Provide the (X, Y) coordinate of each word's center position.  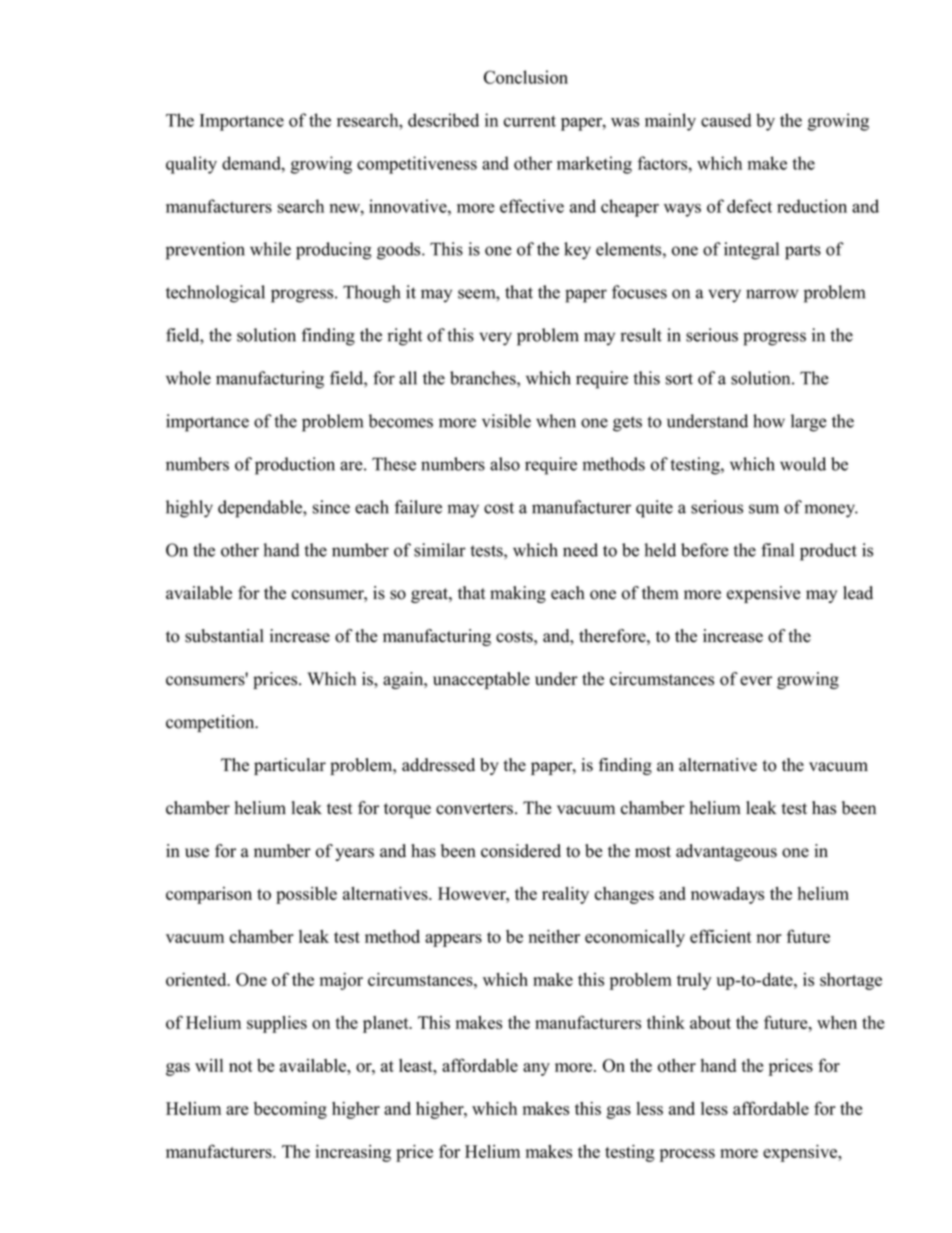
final (777, 550)
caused (726, 120)
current (530, 121)
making (518, 594)
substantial (224, 636)
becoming (290, 1110)
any (536, 1069)
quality (191, 165)
